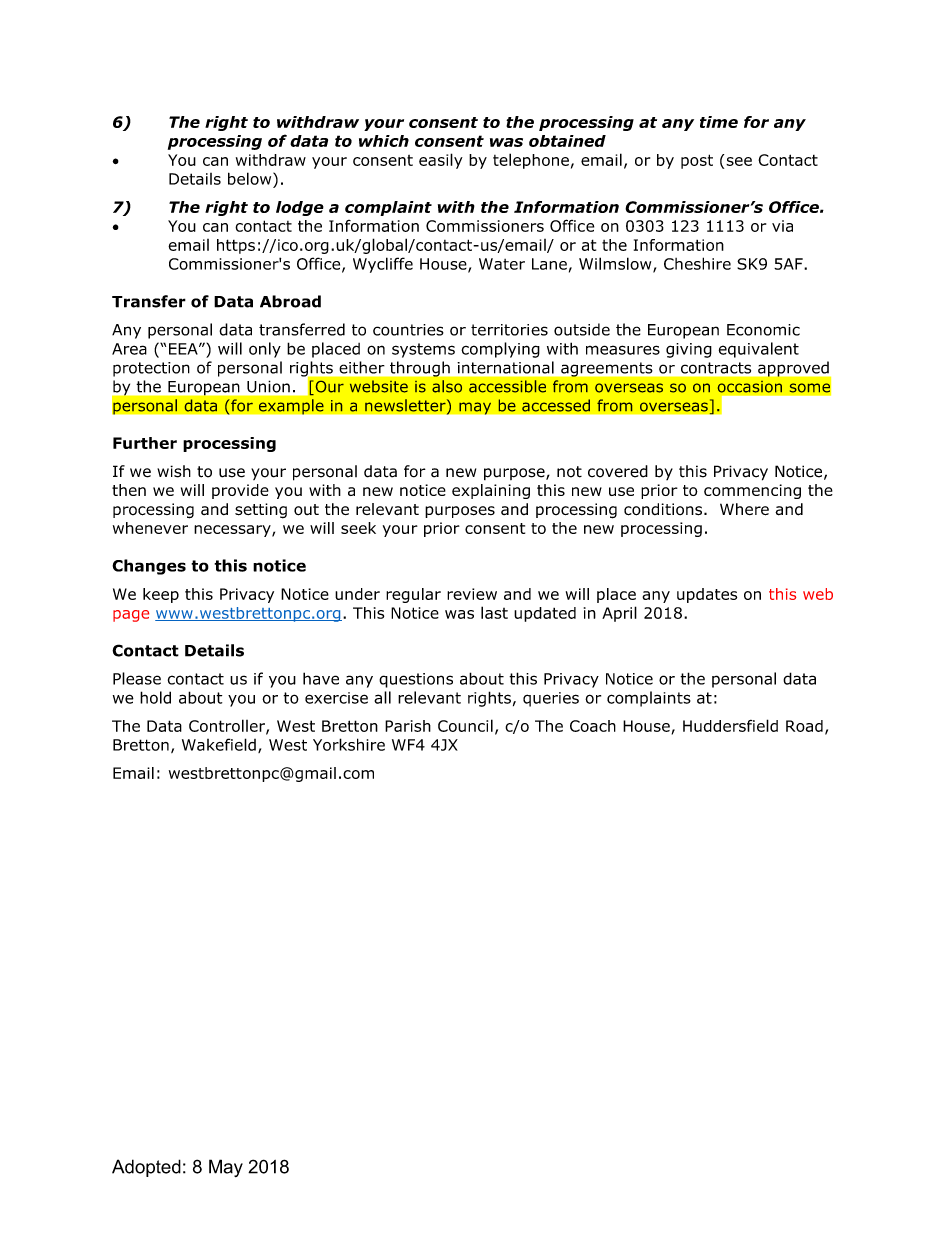 The width and height of the document is (952, 1233). What do you see at coordinates (697, 161) in the document?
I see `post` at bounding box center [697, 161].
